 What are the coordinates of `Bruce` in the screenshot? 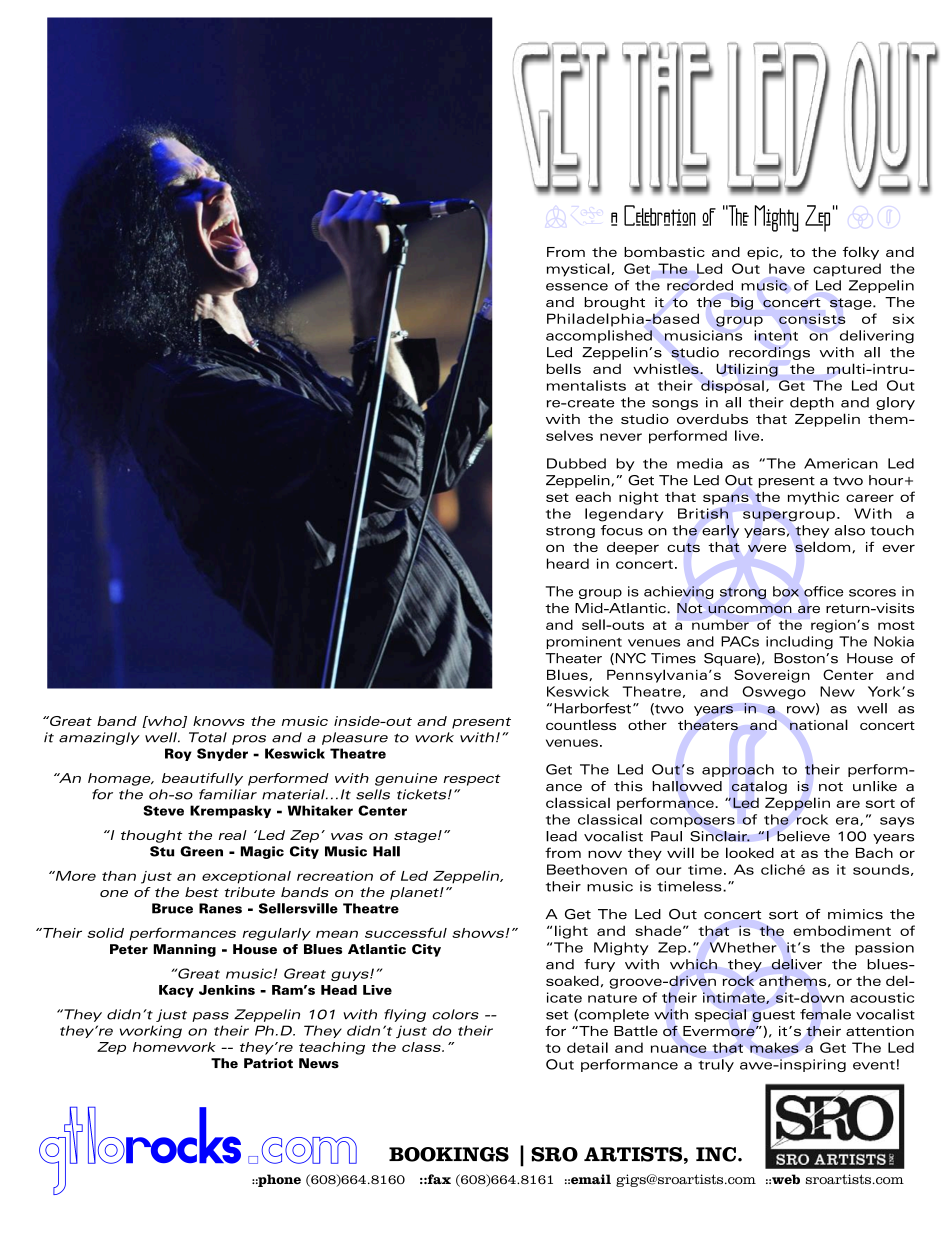 It's located at (172, 908).
